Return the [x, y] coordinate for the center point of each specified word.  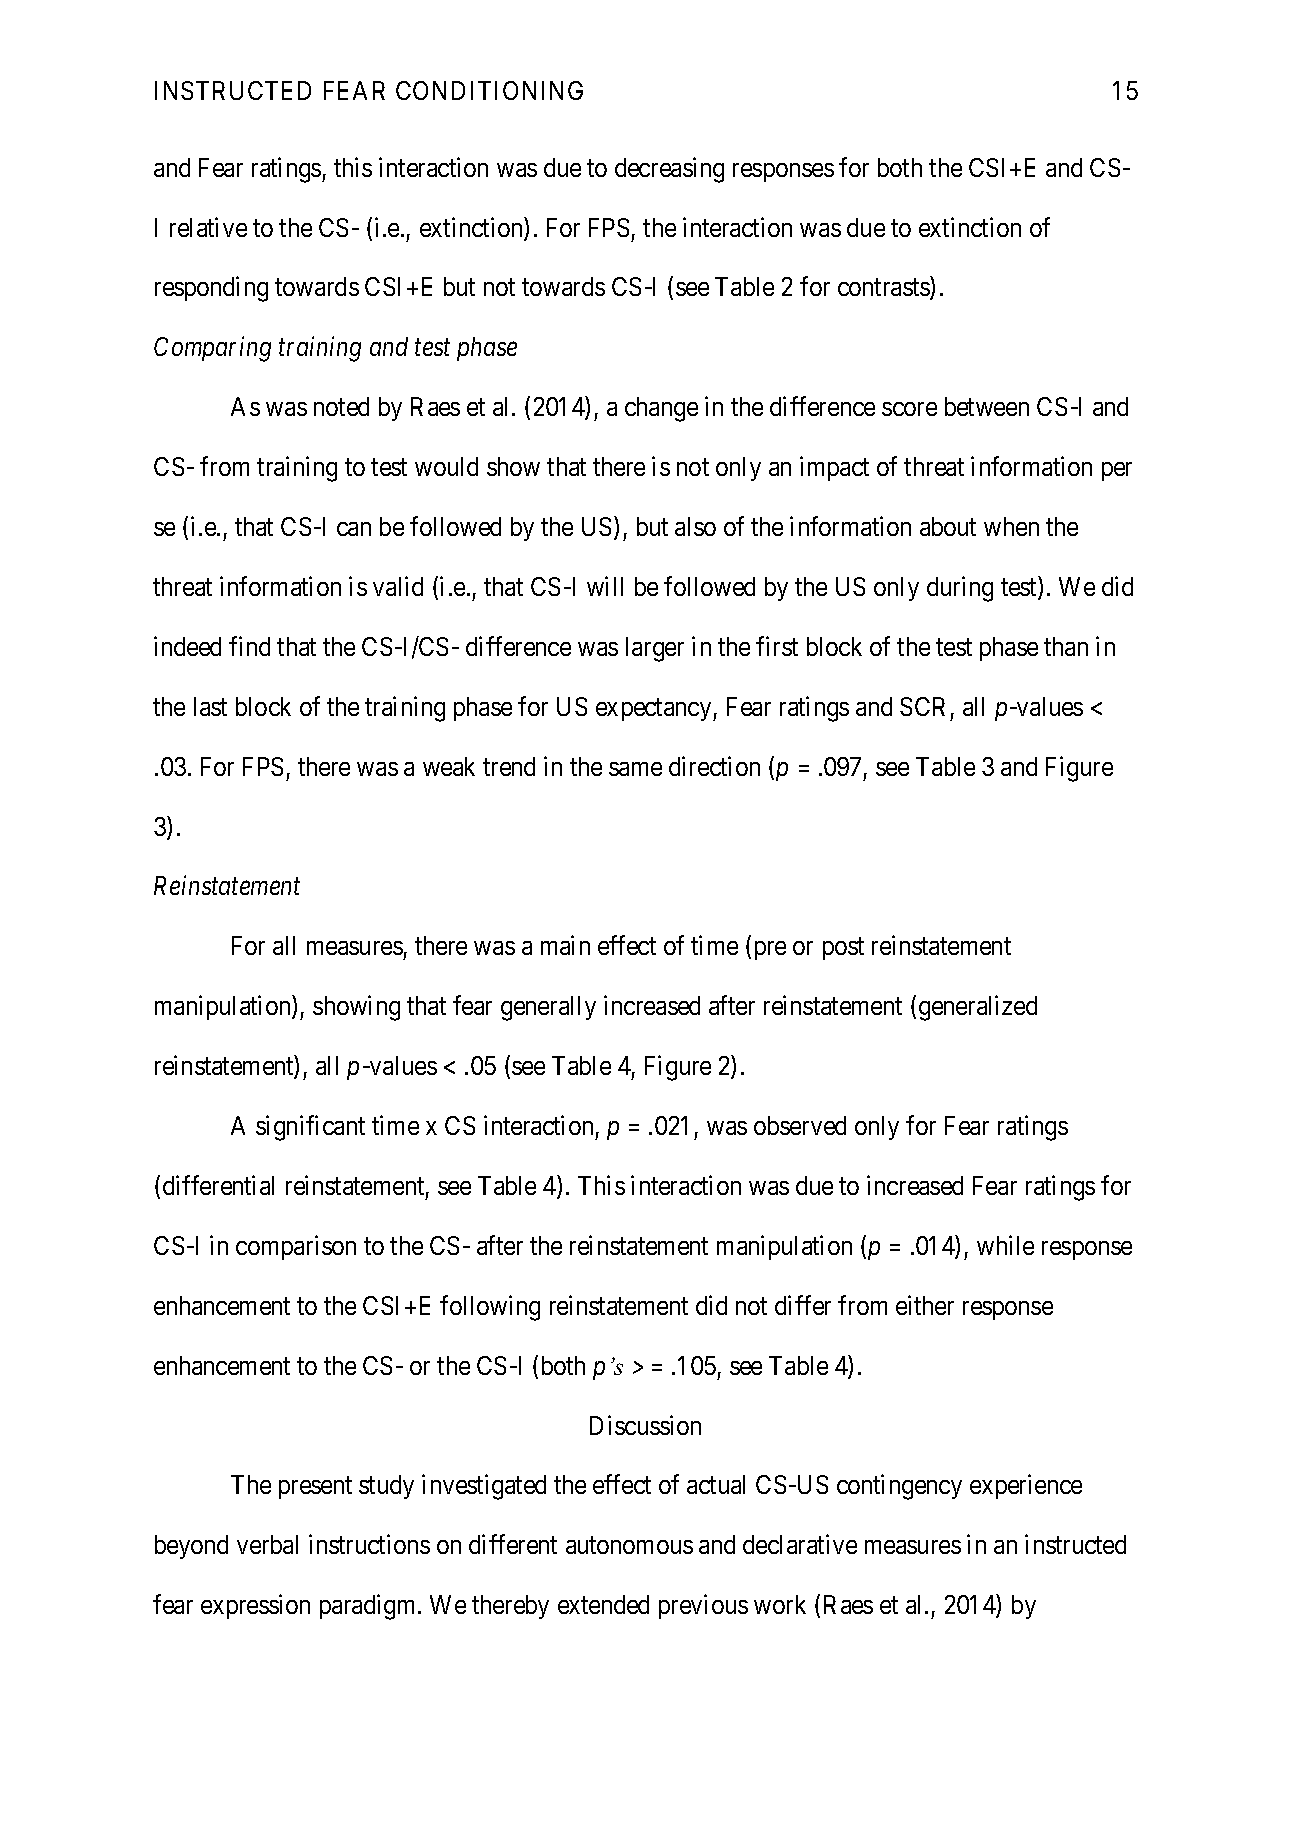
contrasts [884, 289]
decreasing [669, 170]
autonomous [629, 1545]
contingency [899, 1487]
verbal [267, 1544]
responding [211, 289]
